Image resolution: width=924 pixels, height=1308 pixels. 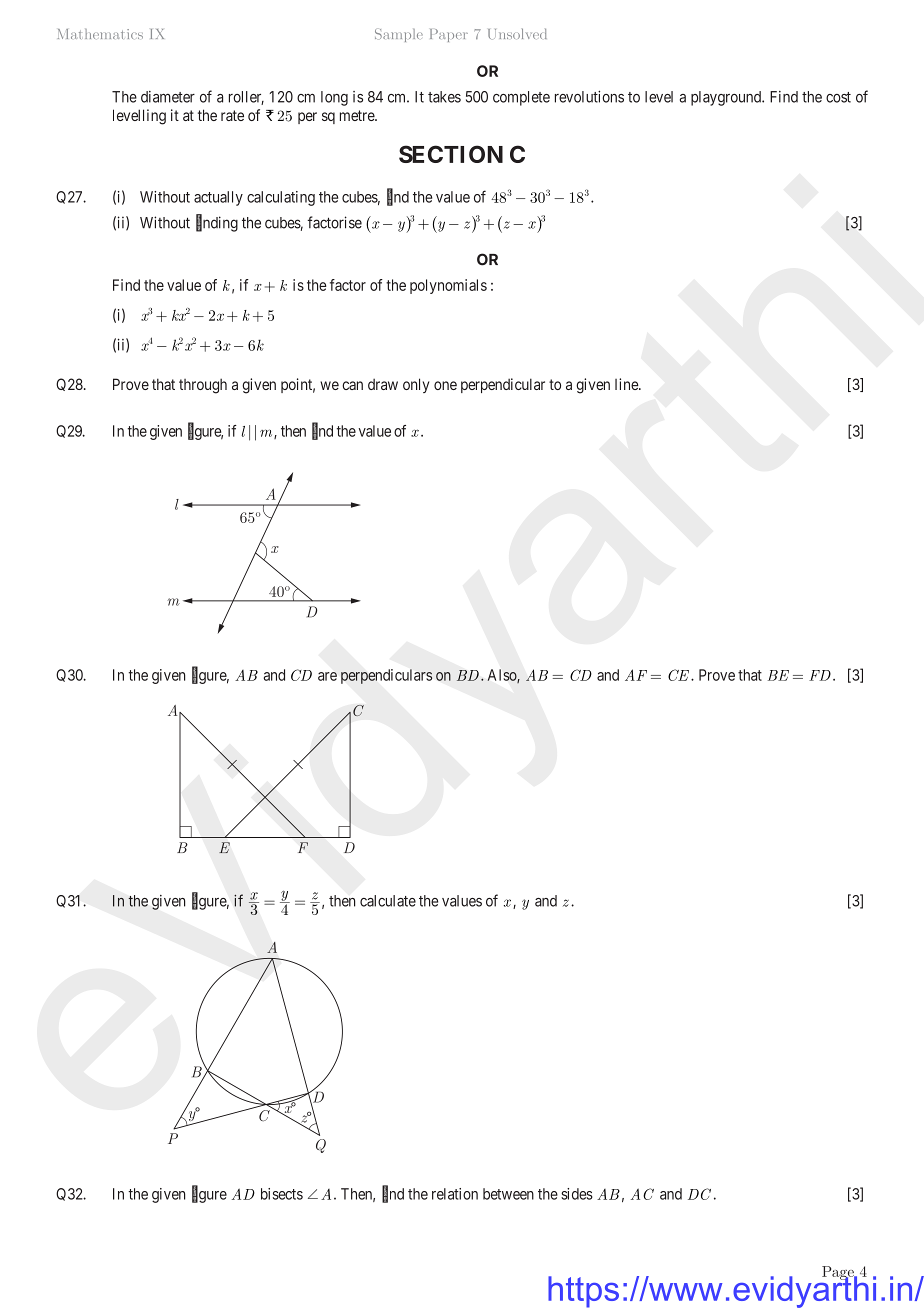 I want to click on nding, so click(x=220, y=224).
